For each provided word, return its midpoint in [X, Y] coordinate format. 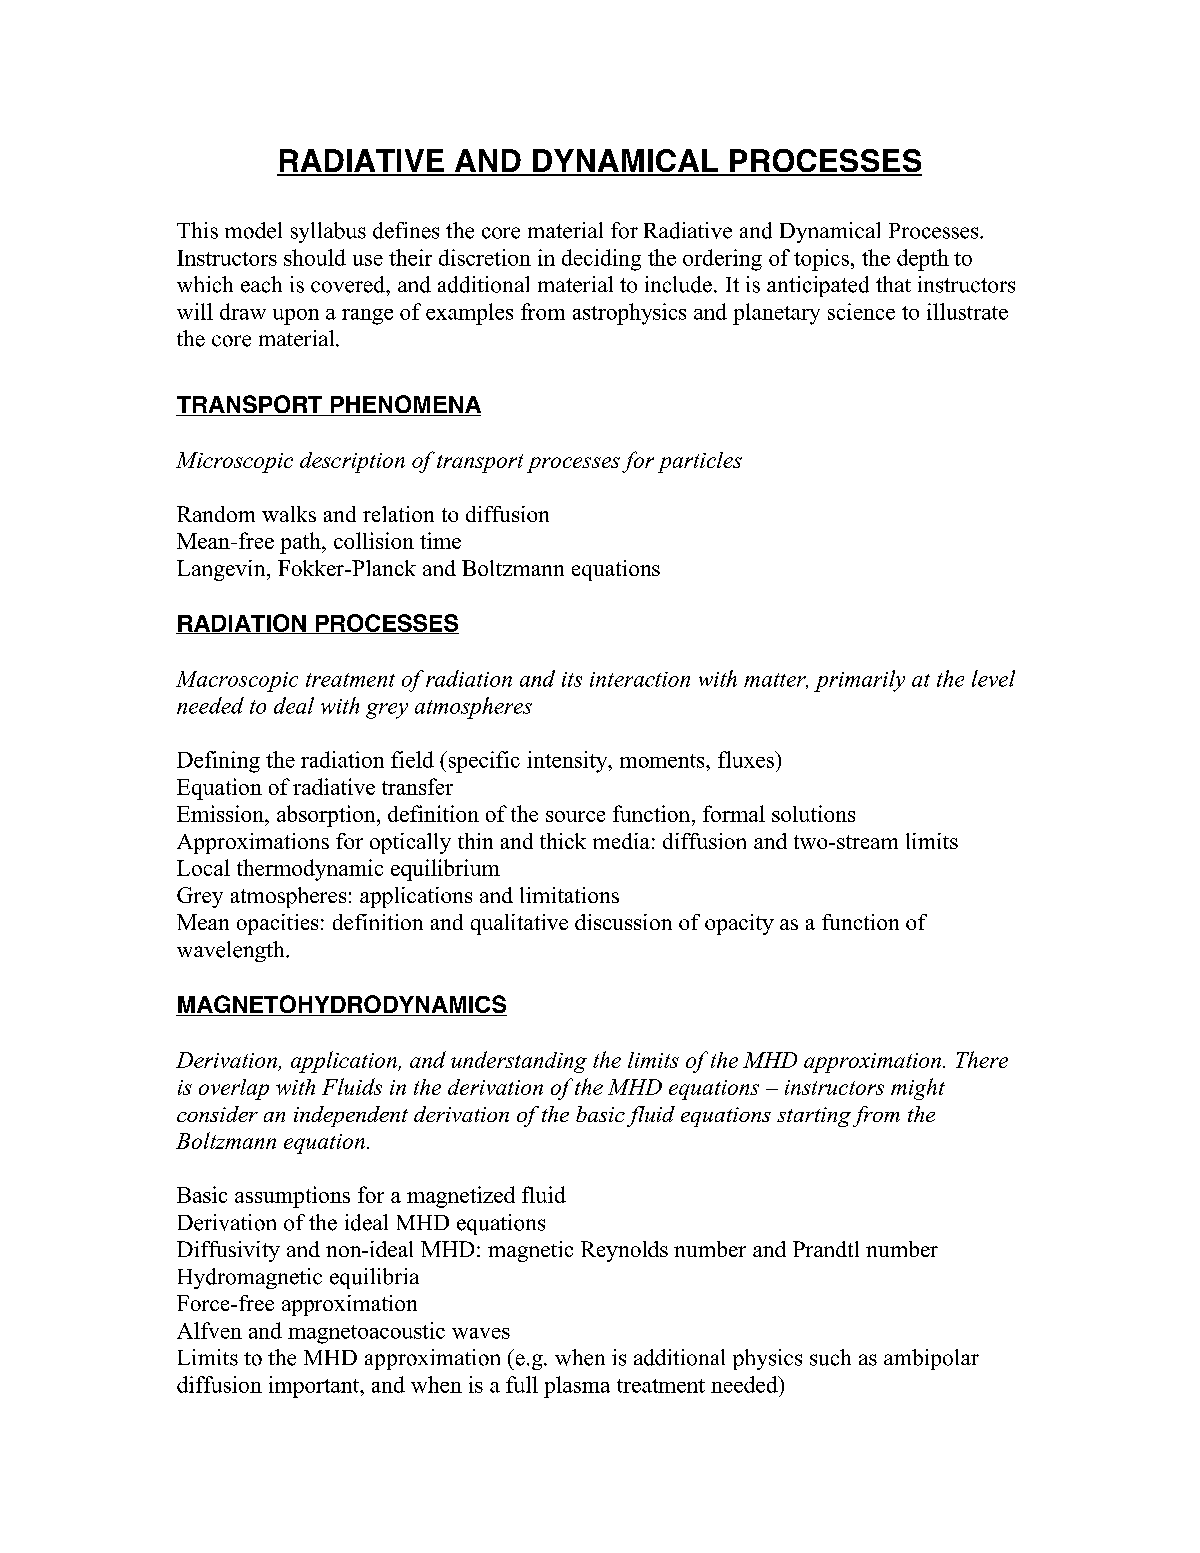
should [315, 257]
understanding [519, 1062]
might [918, 1089]
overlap [234, 1089]
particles [700, 462]
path [301, 543]
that [893, 284]
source [575, 816]
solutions [813, 813]
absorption [327, 816]
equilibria [374, 1278]
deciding [601, 260]
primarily [859, 681]
